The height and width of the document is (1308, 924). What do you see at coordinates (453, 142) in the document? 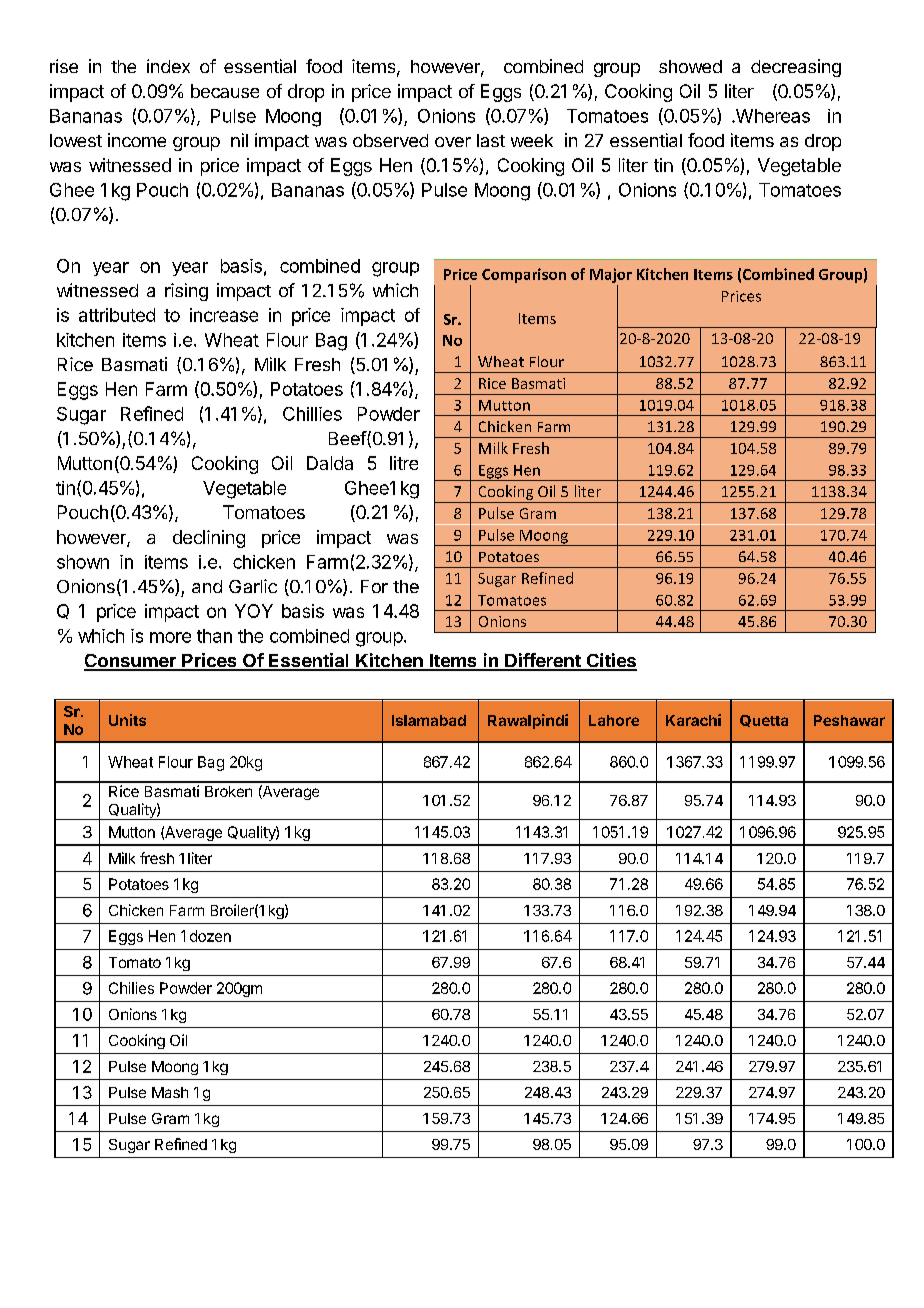
I see `over` at bounding box center [453, 142].
